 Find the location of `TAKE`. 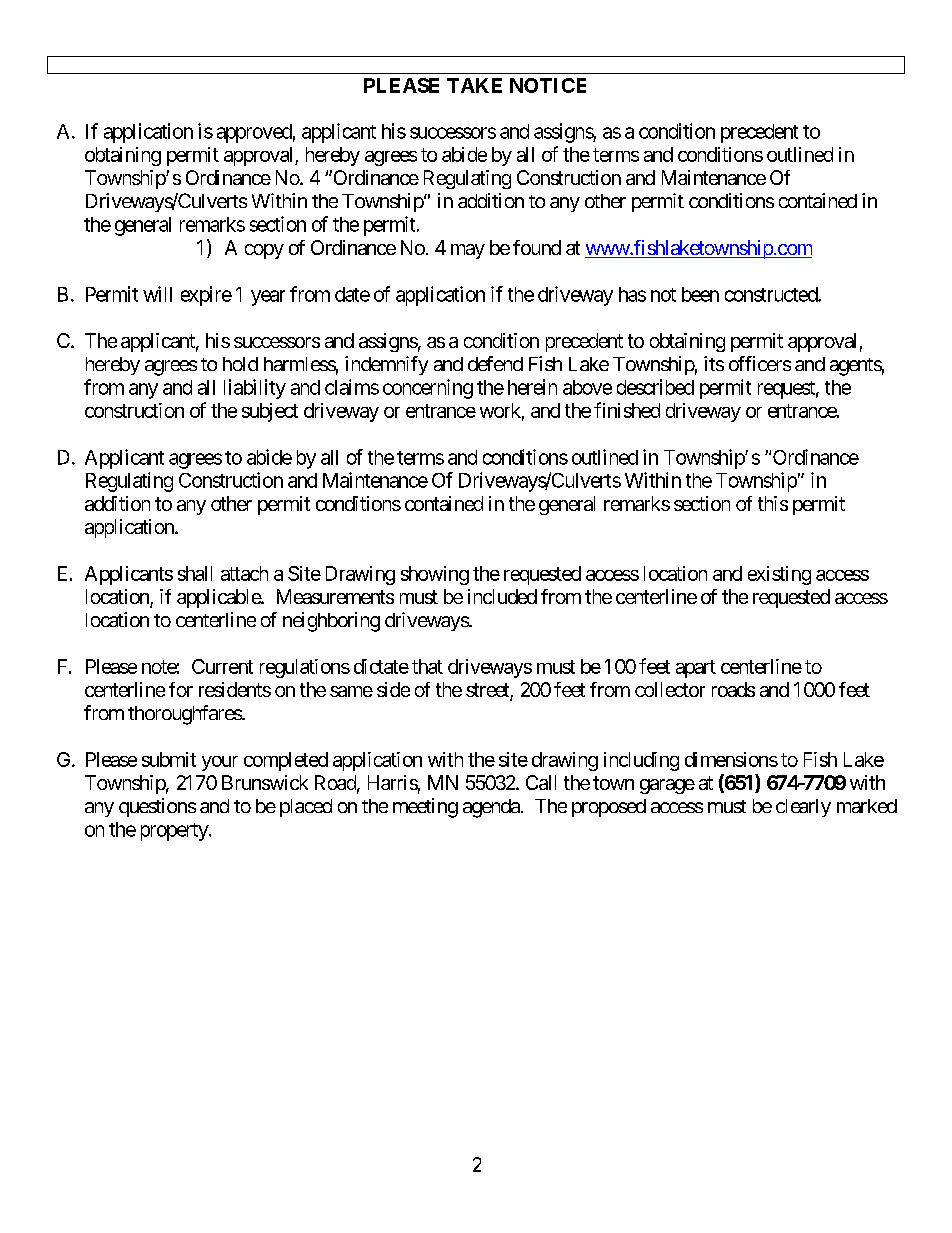

TAKE is located at coordinates (474, 85).
